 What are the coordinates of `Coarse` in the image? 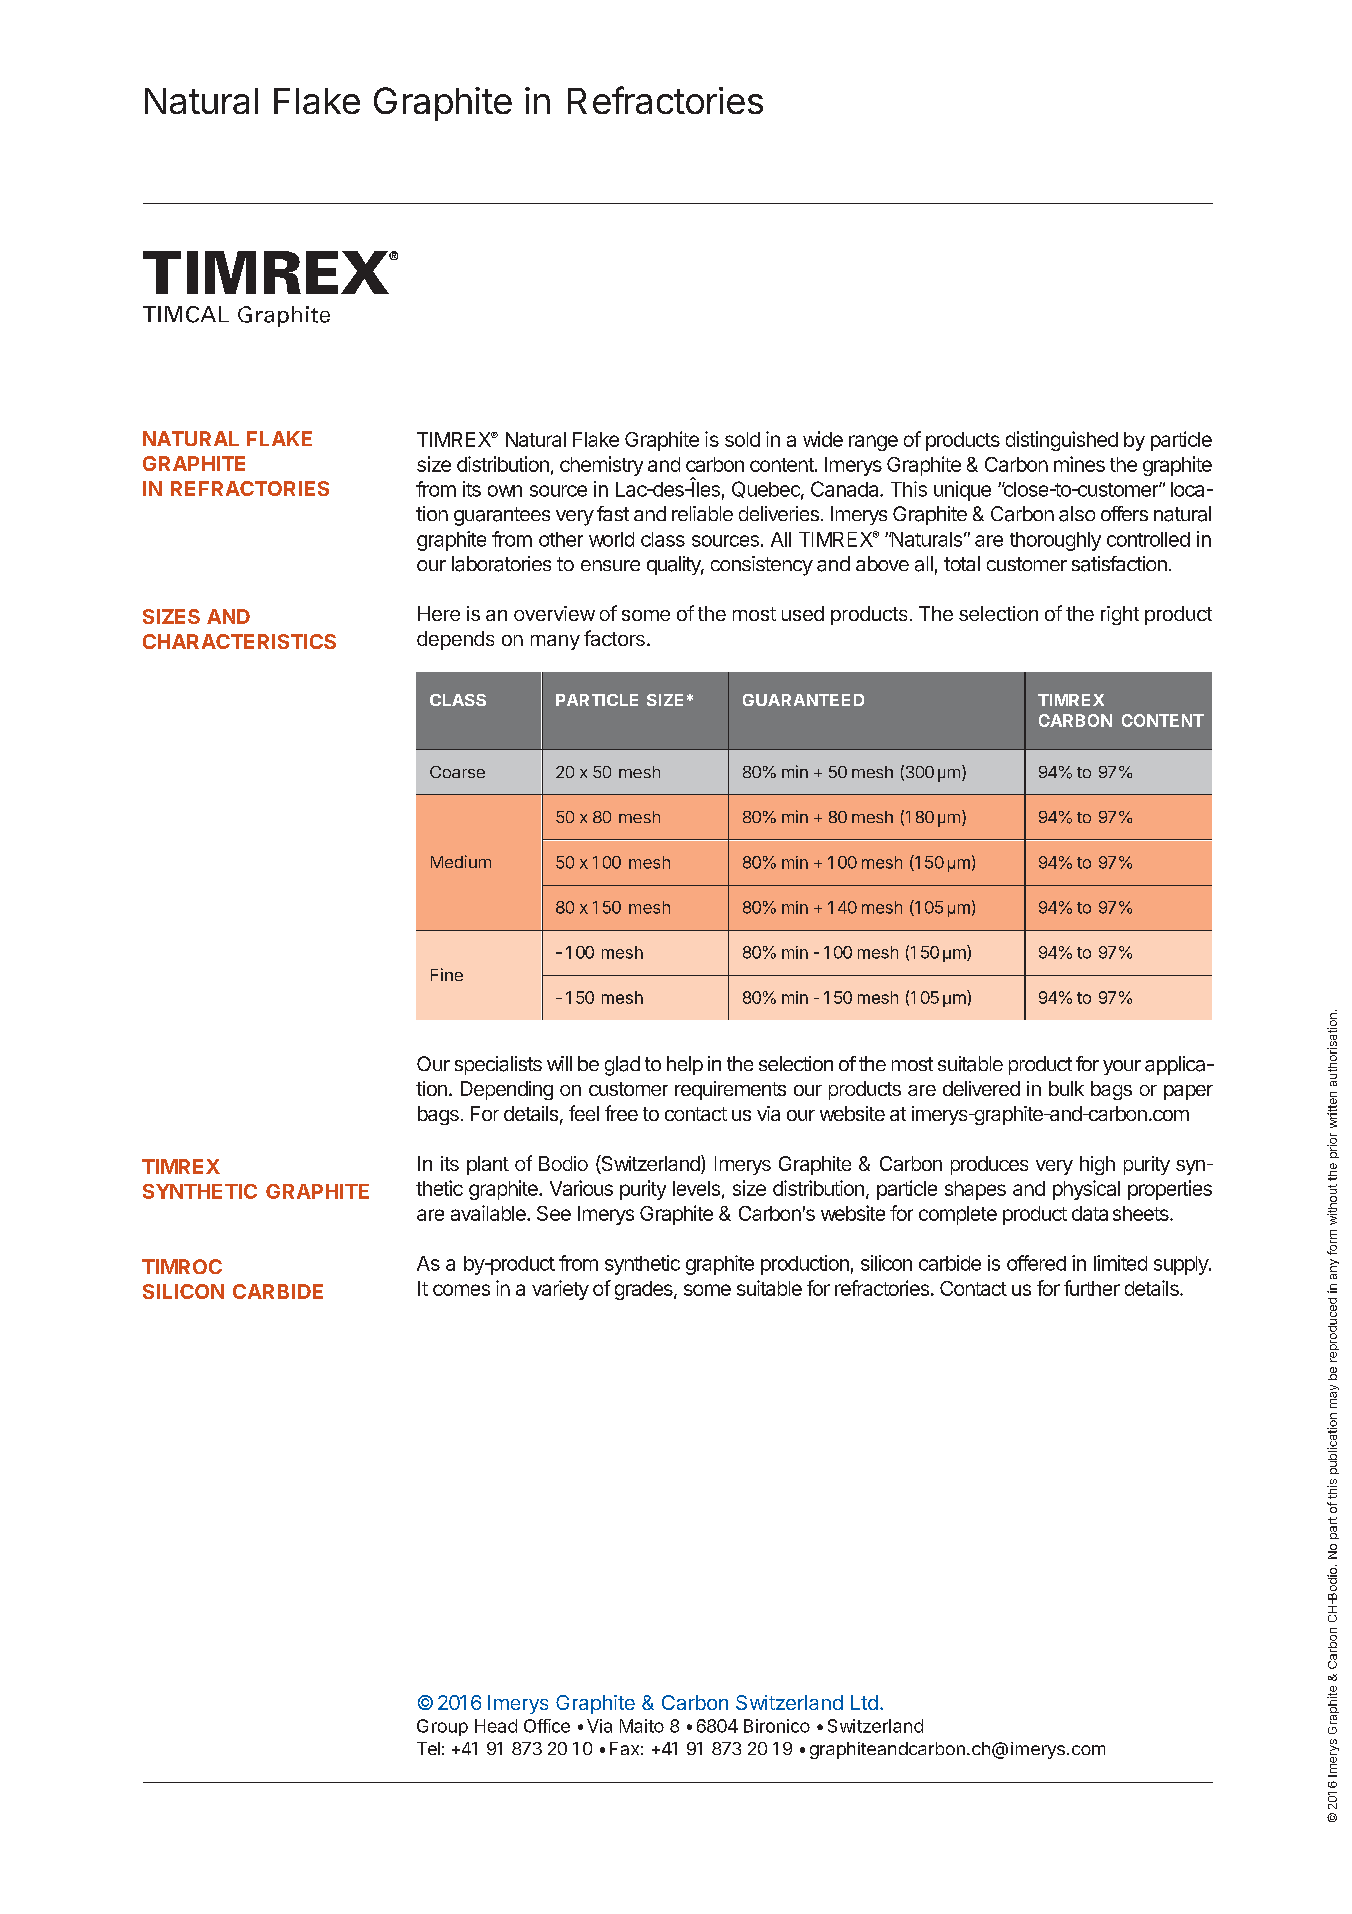 It's located at (457, 772).
